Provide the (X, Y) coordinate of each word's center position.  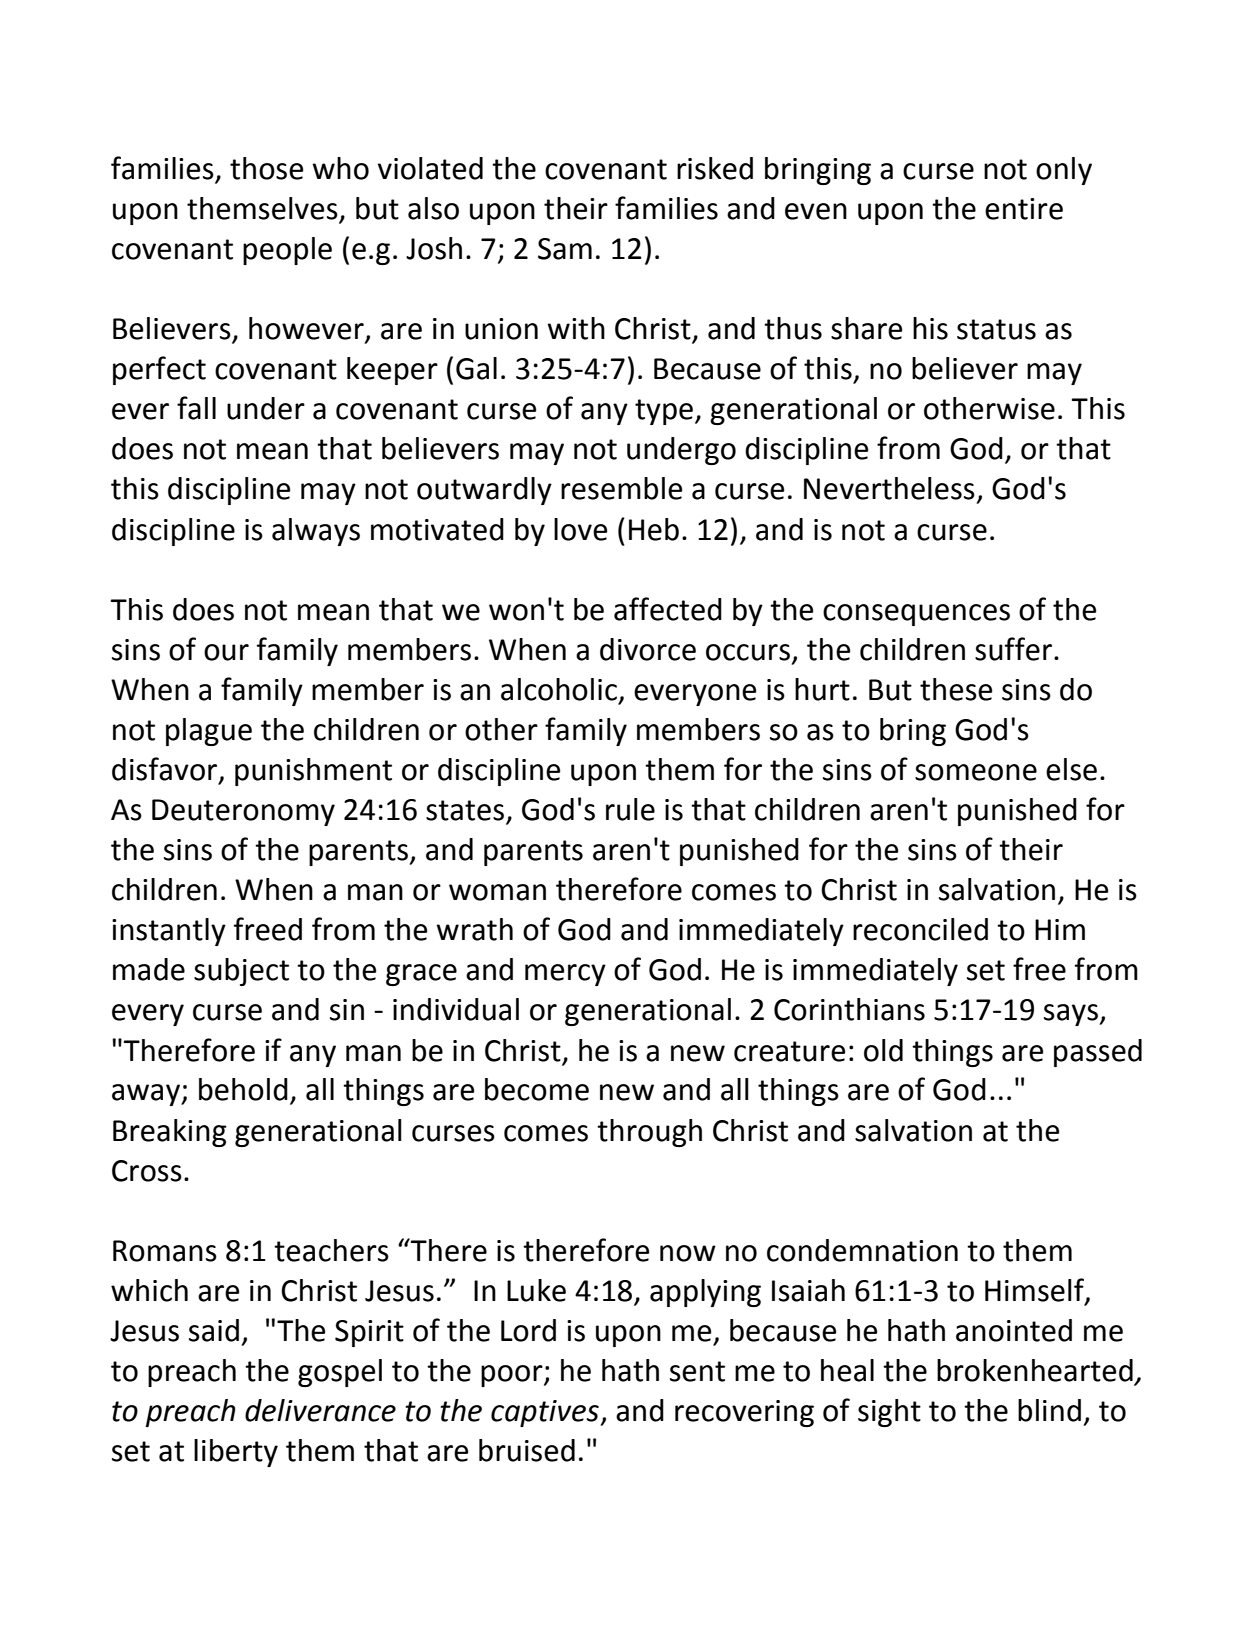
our (226, 652)
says (1072, 1015)
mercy (565, 975)
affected (668, 609)
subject (241, 972)
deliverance (320, 1410)
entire (1024, 209)
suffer (1015, 649)
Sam (565, 249)
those (266, 168)
